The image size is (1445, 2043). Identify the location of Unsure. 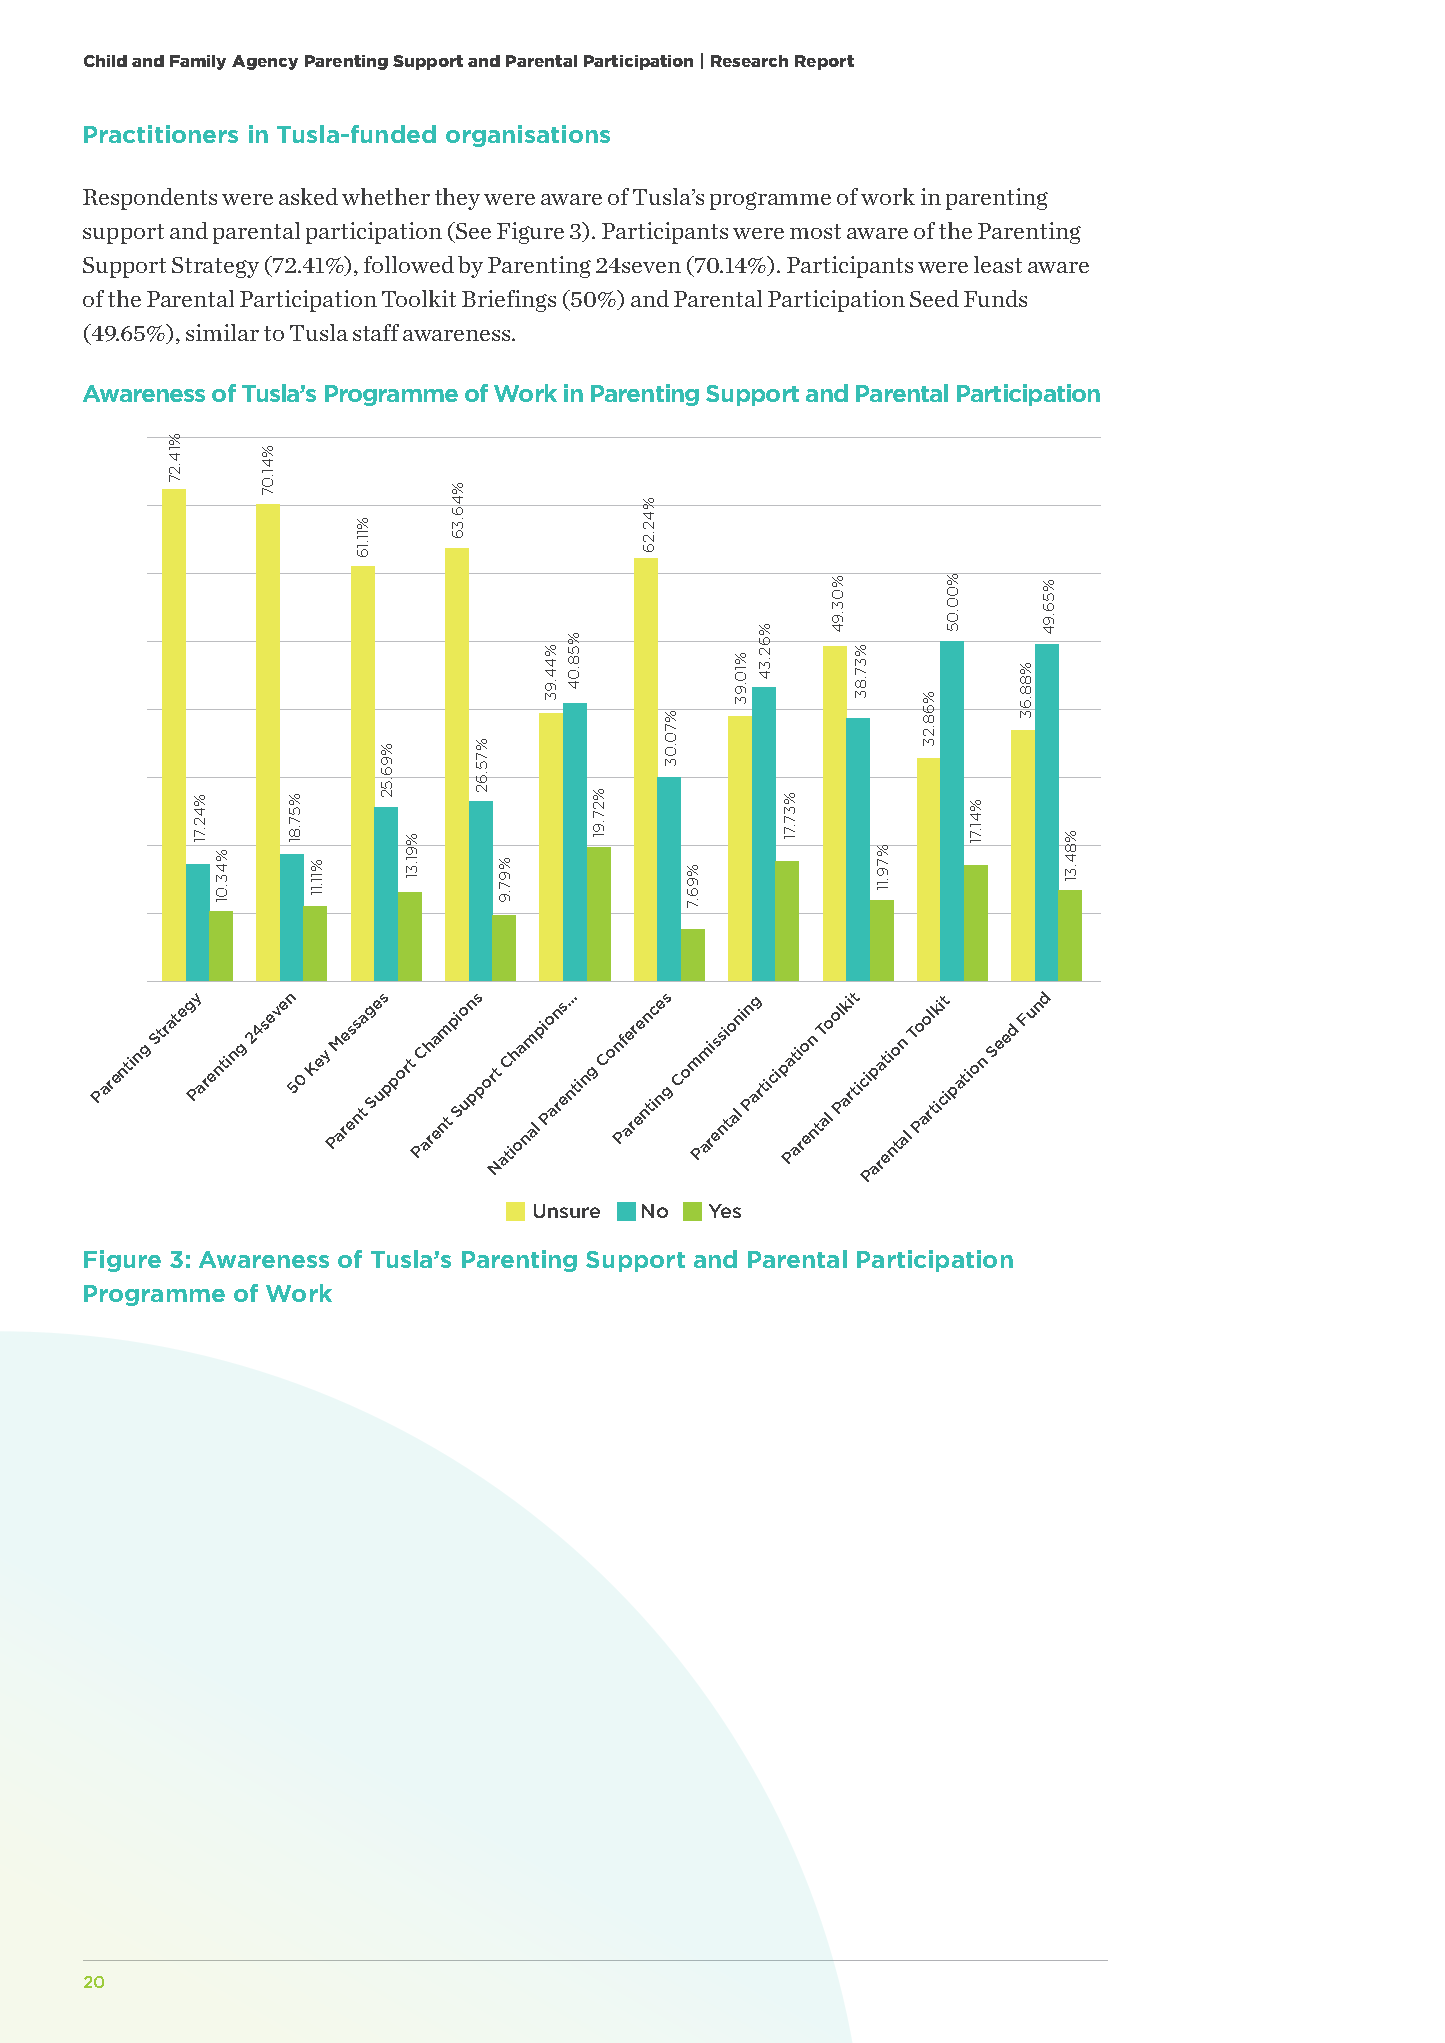
(567, 1211).
